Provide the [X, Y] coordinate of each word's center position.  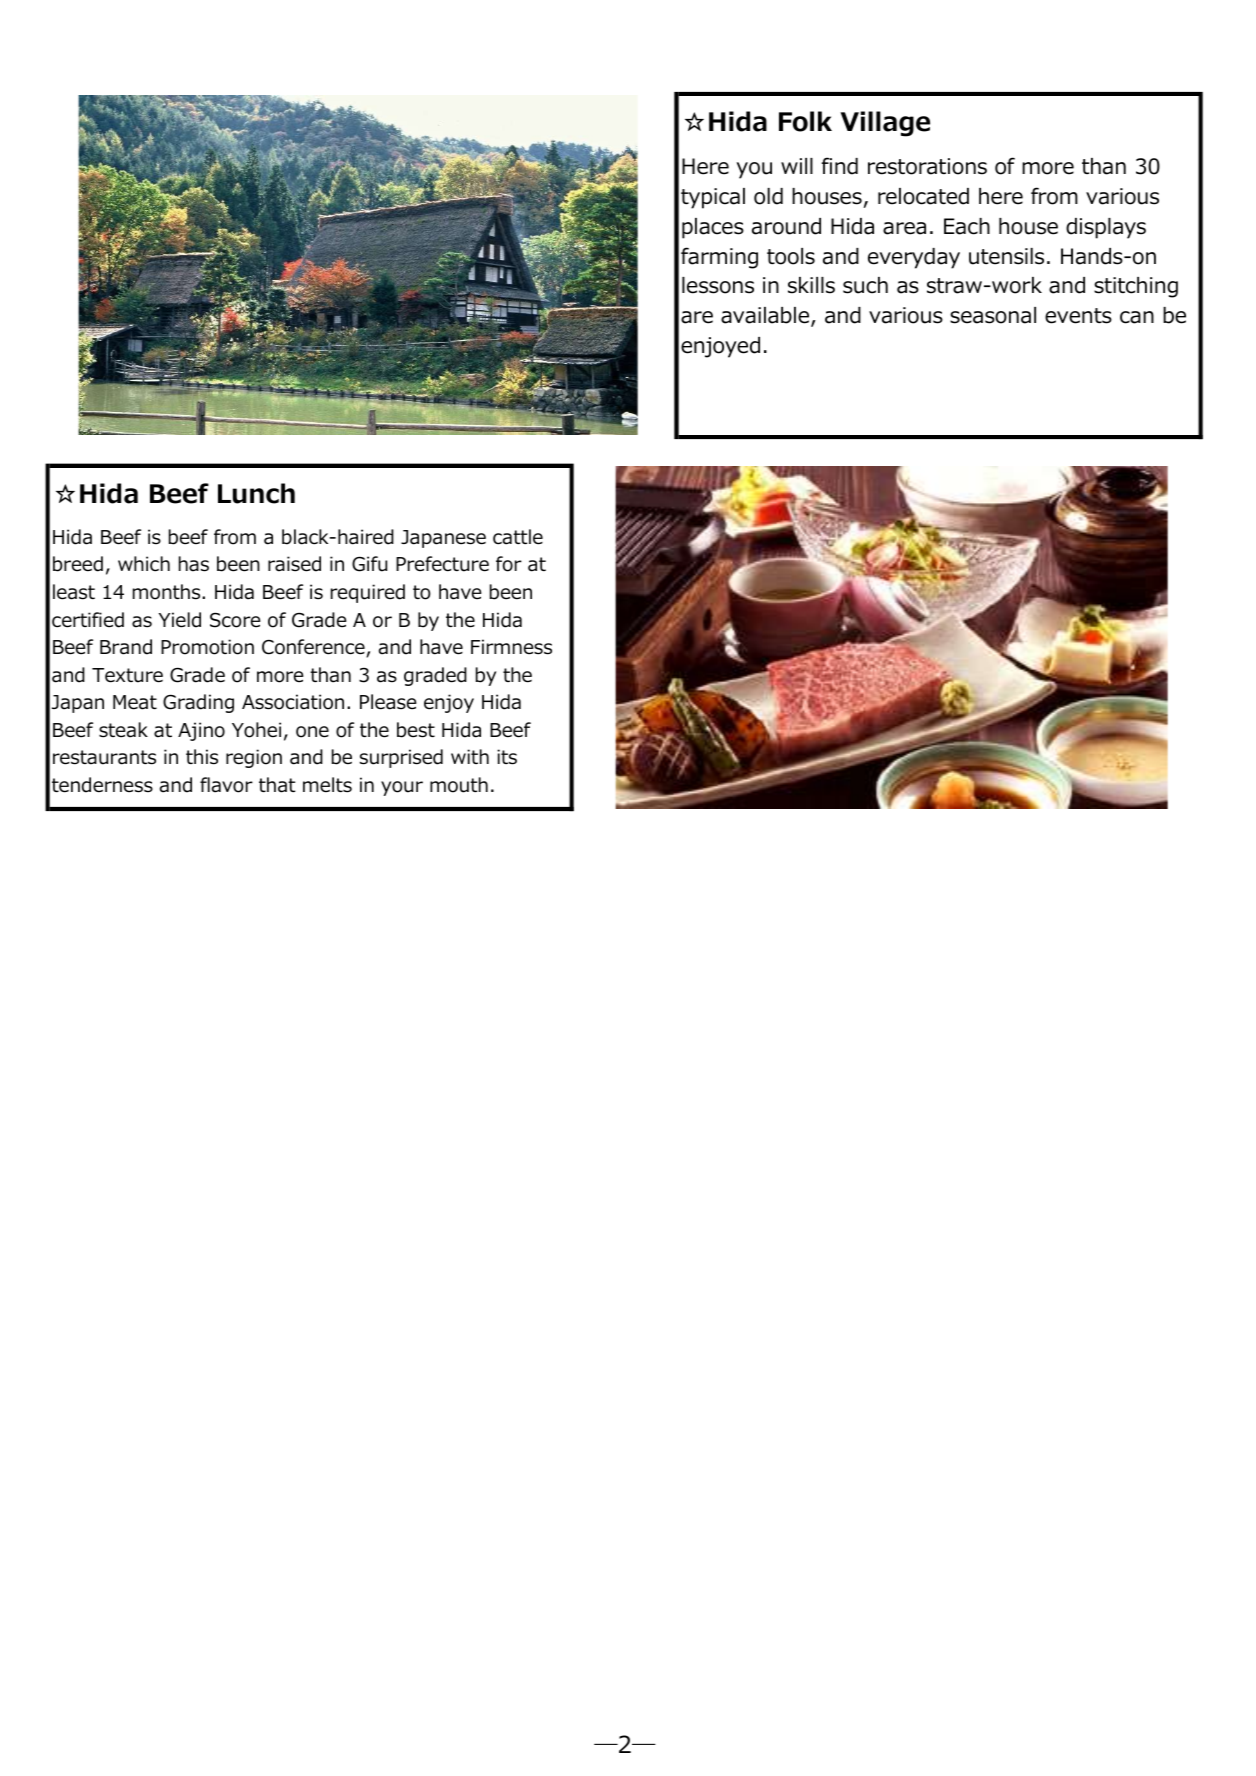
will [797, 166]
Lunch [256, 493]
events [1078, 316]
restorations [927, 166]
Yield [180, 620]
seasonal [993, 315]
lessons [718, 285]
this [202, 757]
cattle [518, 537]
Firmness [511, 647]
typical [713, 198]
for [509, 564]
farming [719, 258]
